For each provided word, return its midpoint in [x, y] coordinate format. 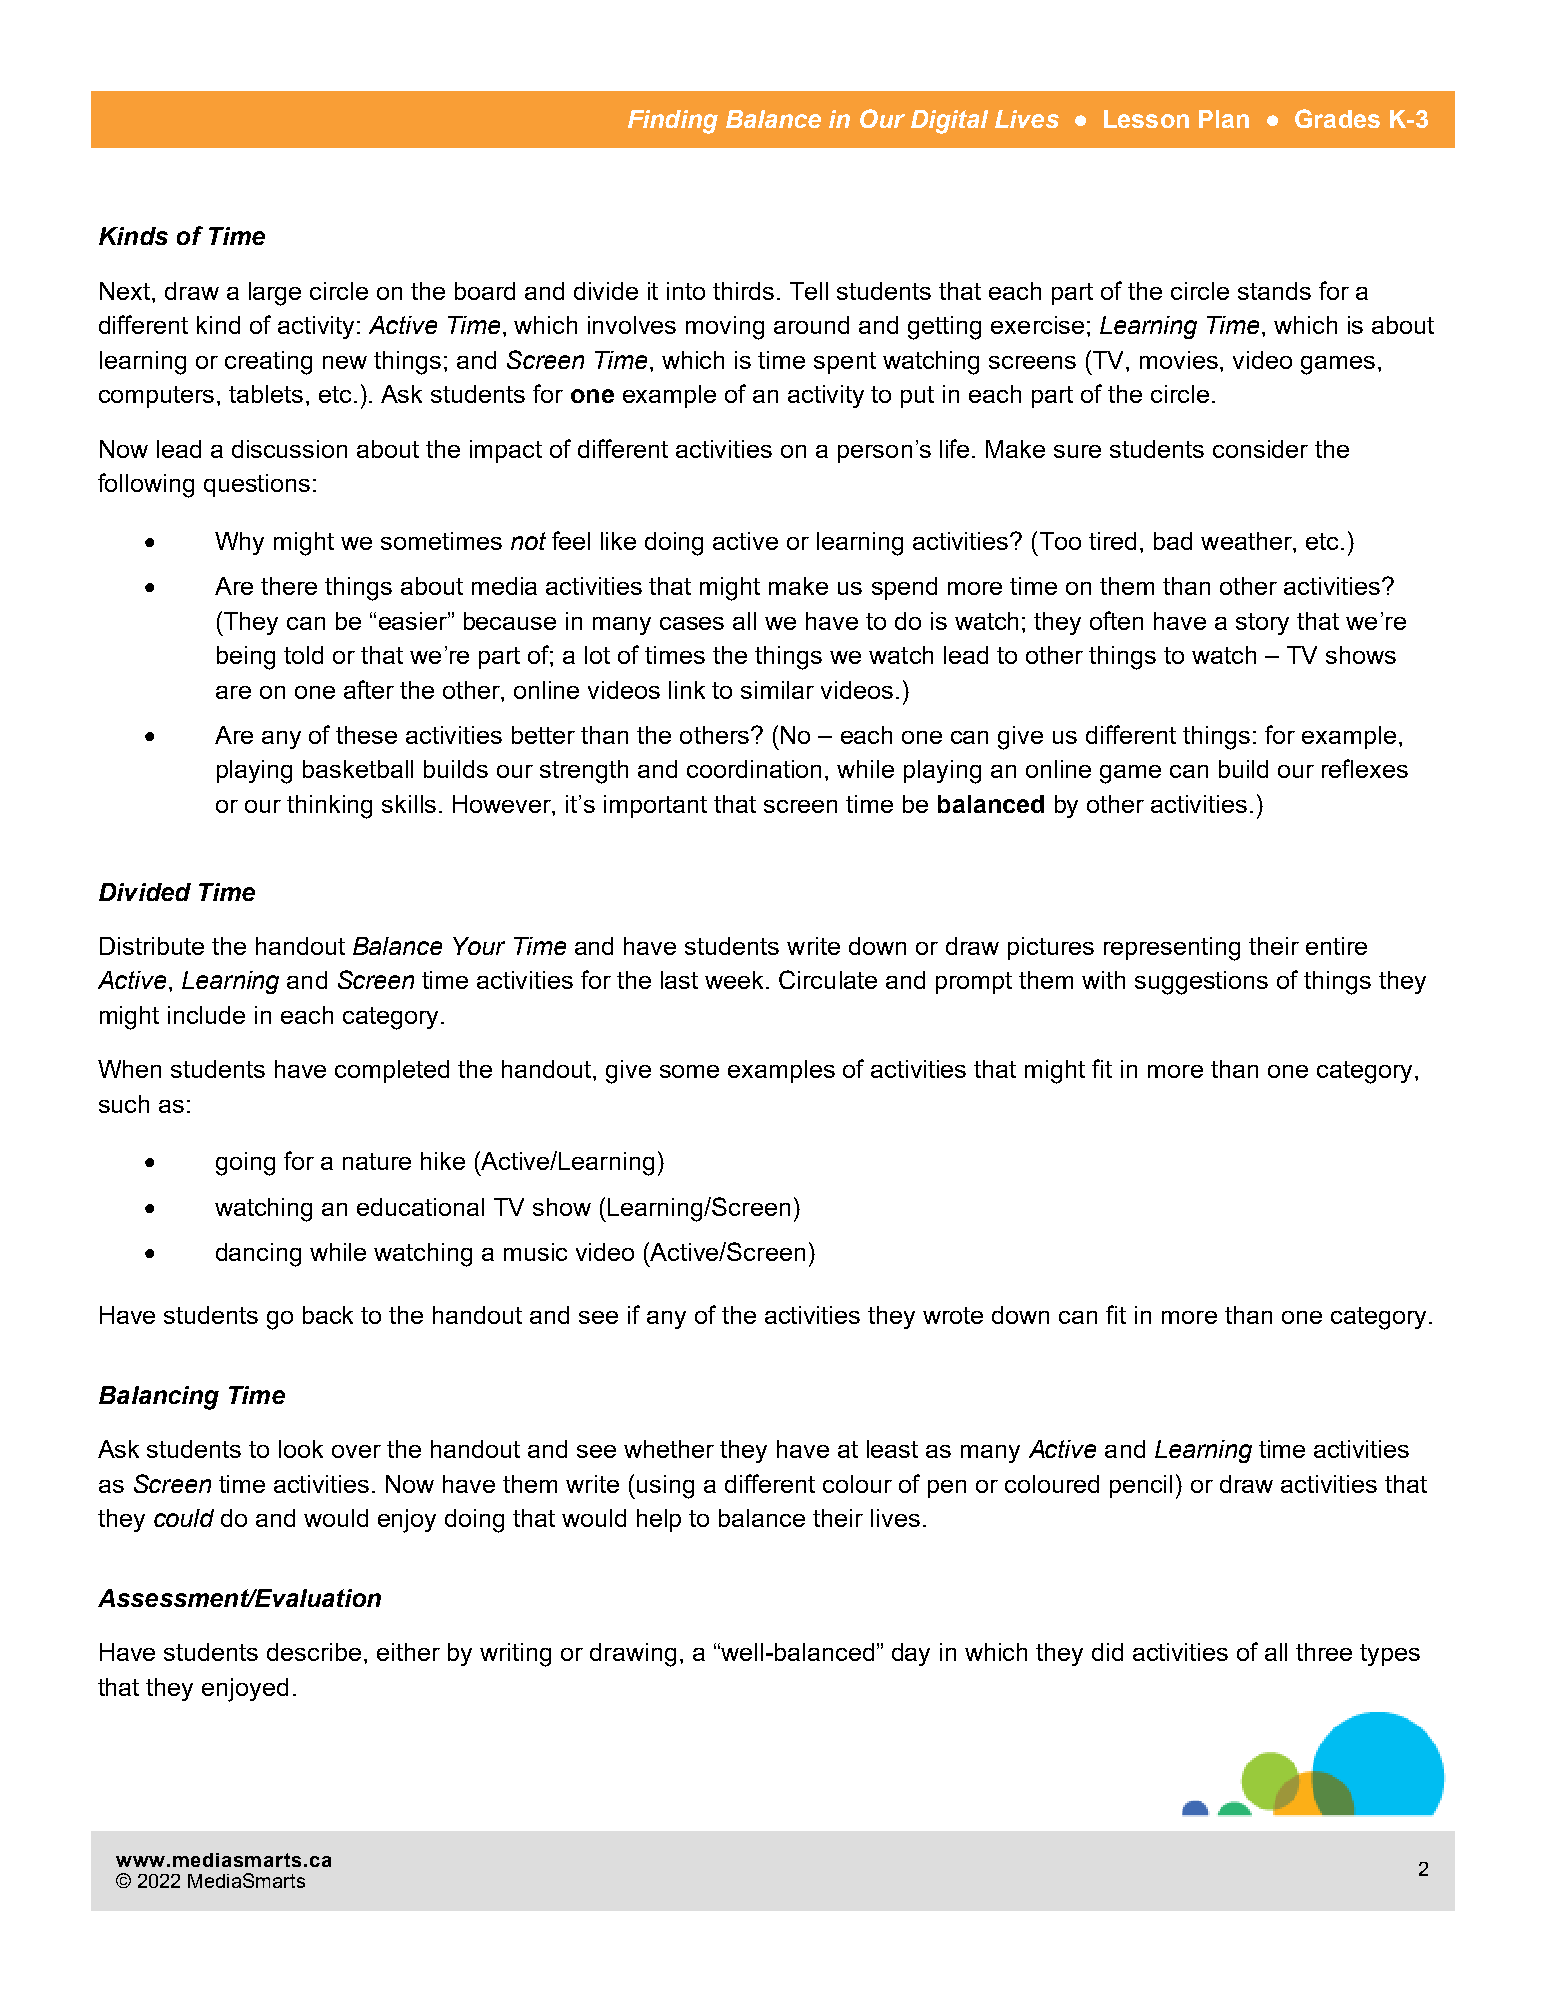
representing [1172, 949]
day [911, 1654]
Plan [1224, 119]
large [275, 294]
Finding [673, 122]
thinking [329, 807]
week [736, 980]
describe [314, 1652]
